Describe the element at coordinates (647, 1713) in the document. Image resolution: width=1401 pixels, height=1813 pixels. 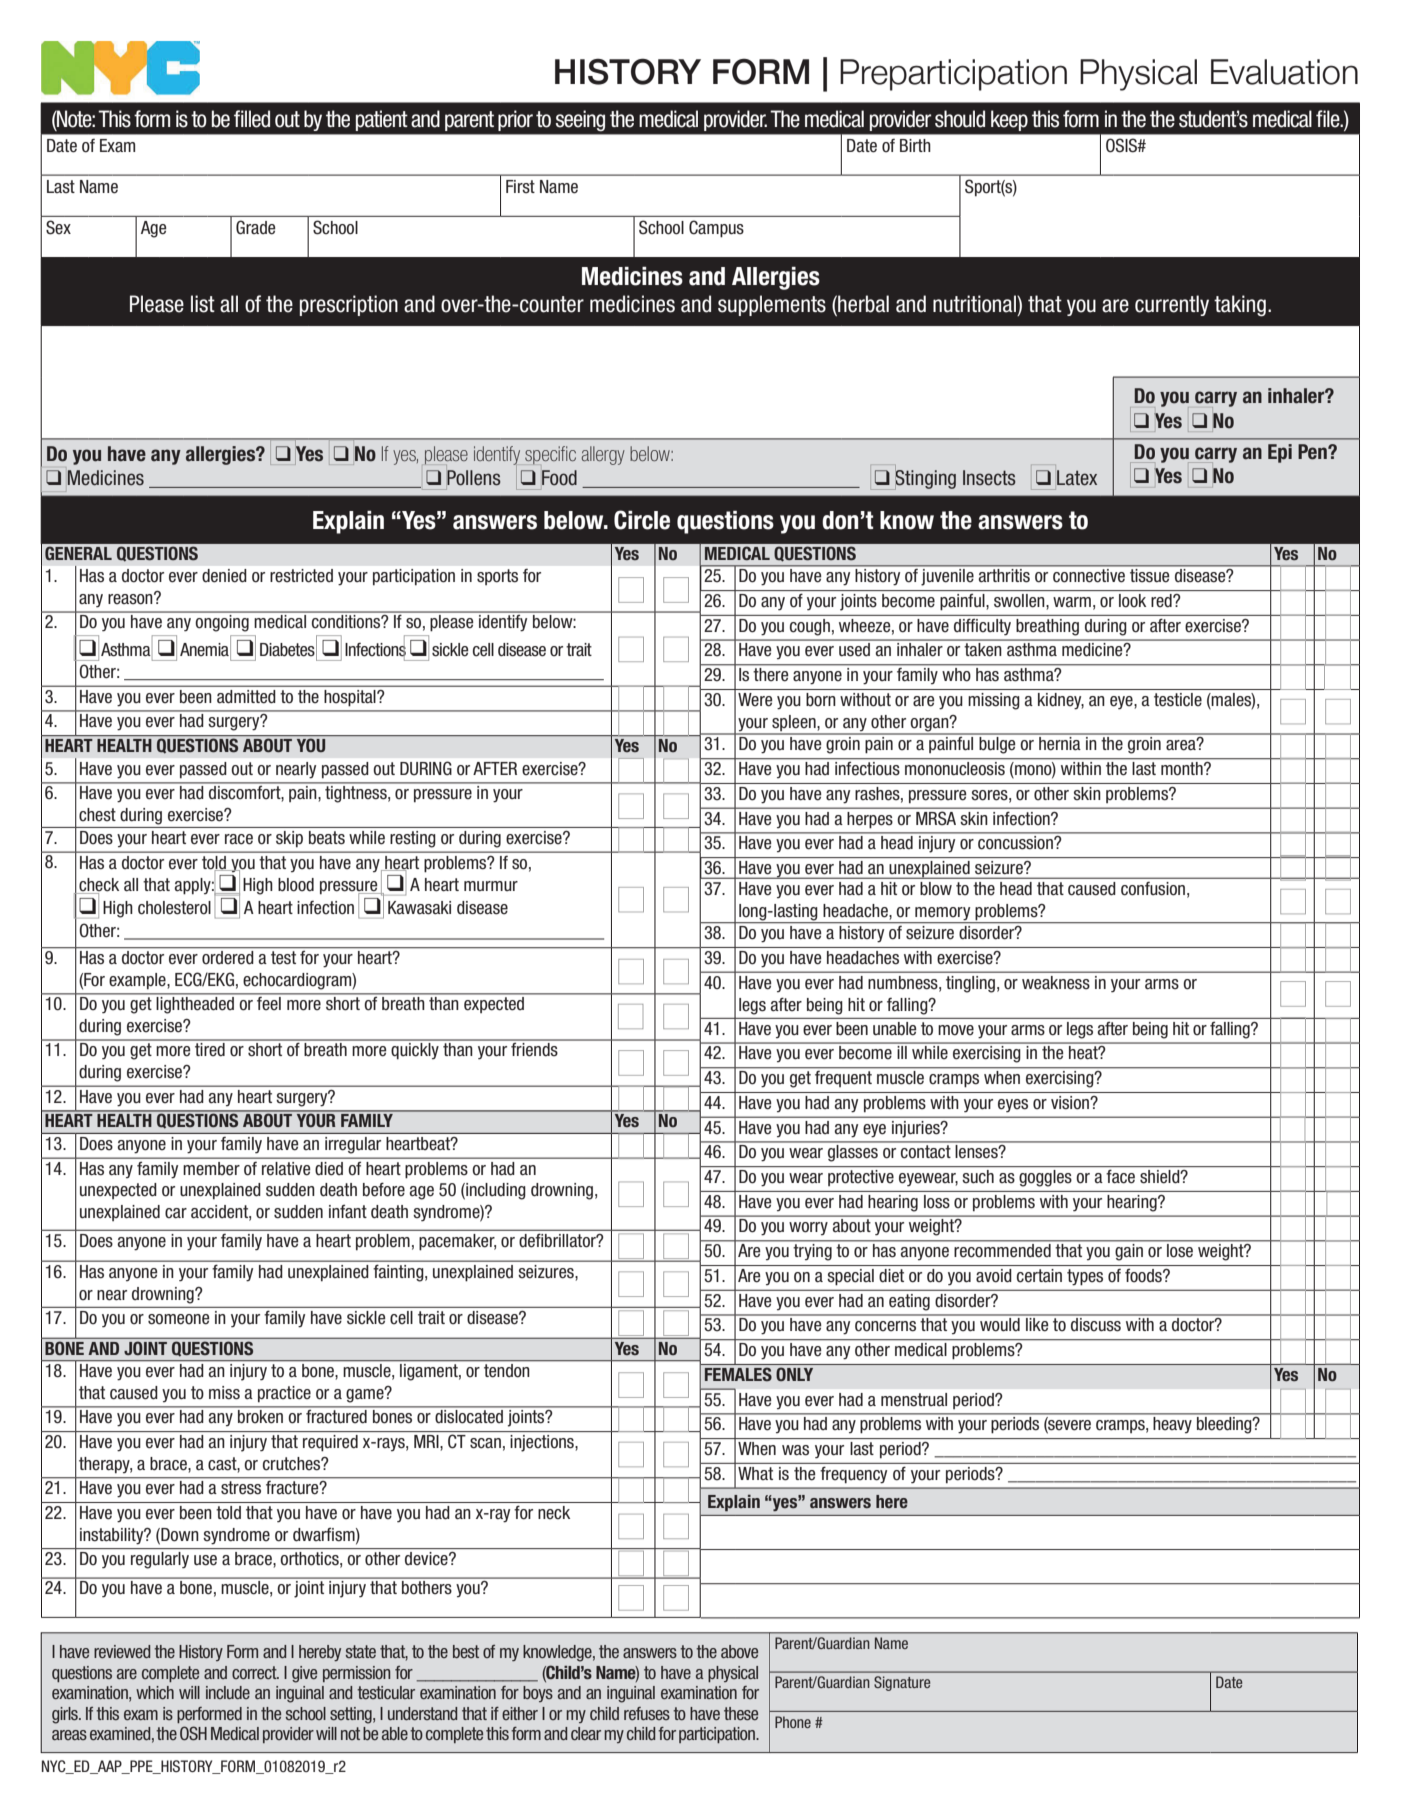
I see `refuses` at that location.
